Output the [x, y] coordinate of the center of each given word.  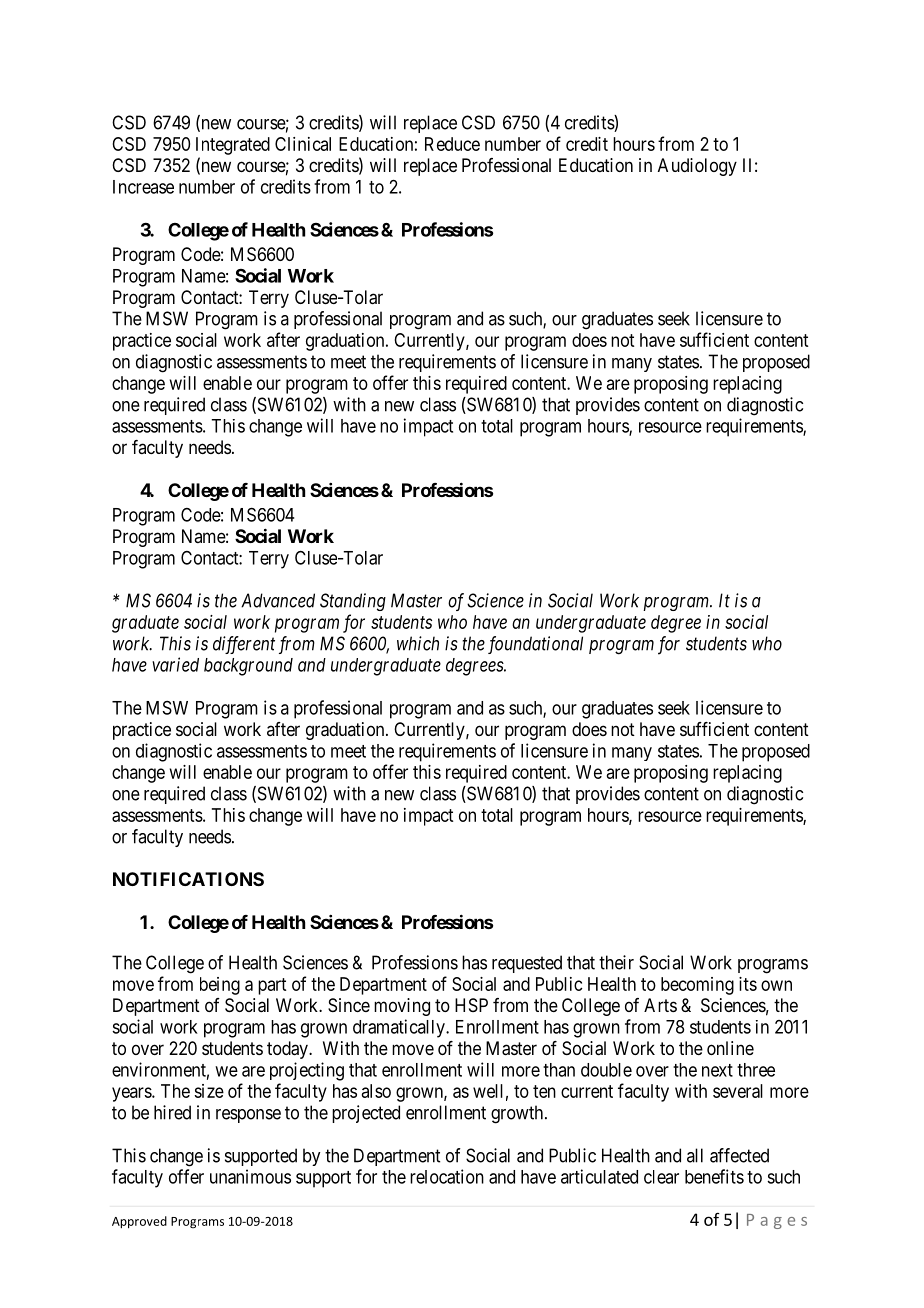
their [616, 962]
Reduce [452, 144]
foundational [535, 645]
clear [661, 1177]
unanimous [250, 1176]
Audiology [697, 167]
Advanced [278, 600]
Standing [353, 602]
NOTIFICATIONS [188, 879]
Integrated [233, 146]
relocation [447, 1176]
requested [527, 964]
